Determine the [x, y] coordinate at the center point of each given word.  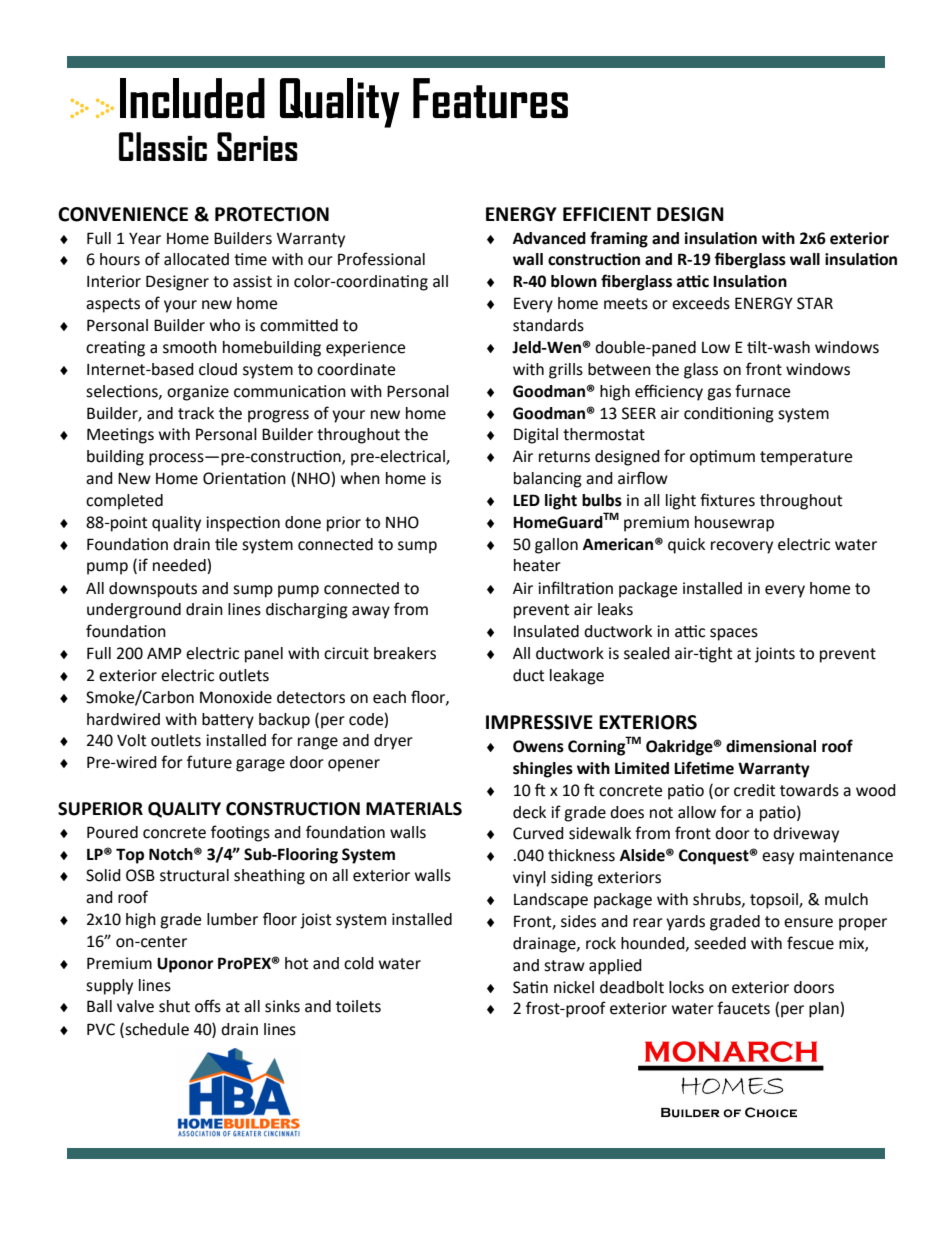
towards [809, 790]
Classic [163, 146]
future [209, 762]
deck [529, 812]
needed [180, 566]
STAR [815, 303]
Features [490, 98]
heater [537, 565]
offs [208, 1006]
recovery [742, 547]
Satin [530, 987]
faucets [743, 1008]
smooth [190, 347]
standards [548, 325]
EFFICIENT [607, 214]
